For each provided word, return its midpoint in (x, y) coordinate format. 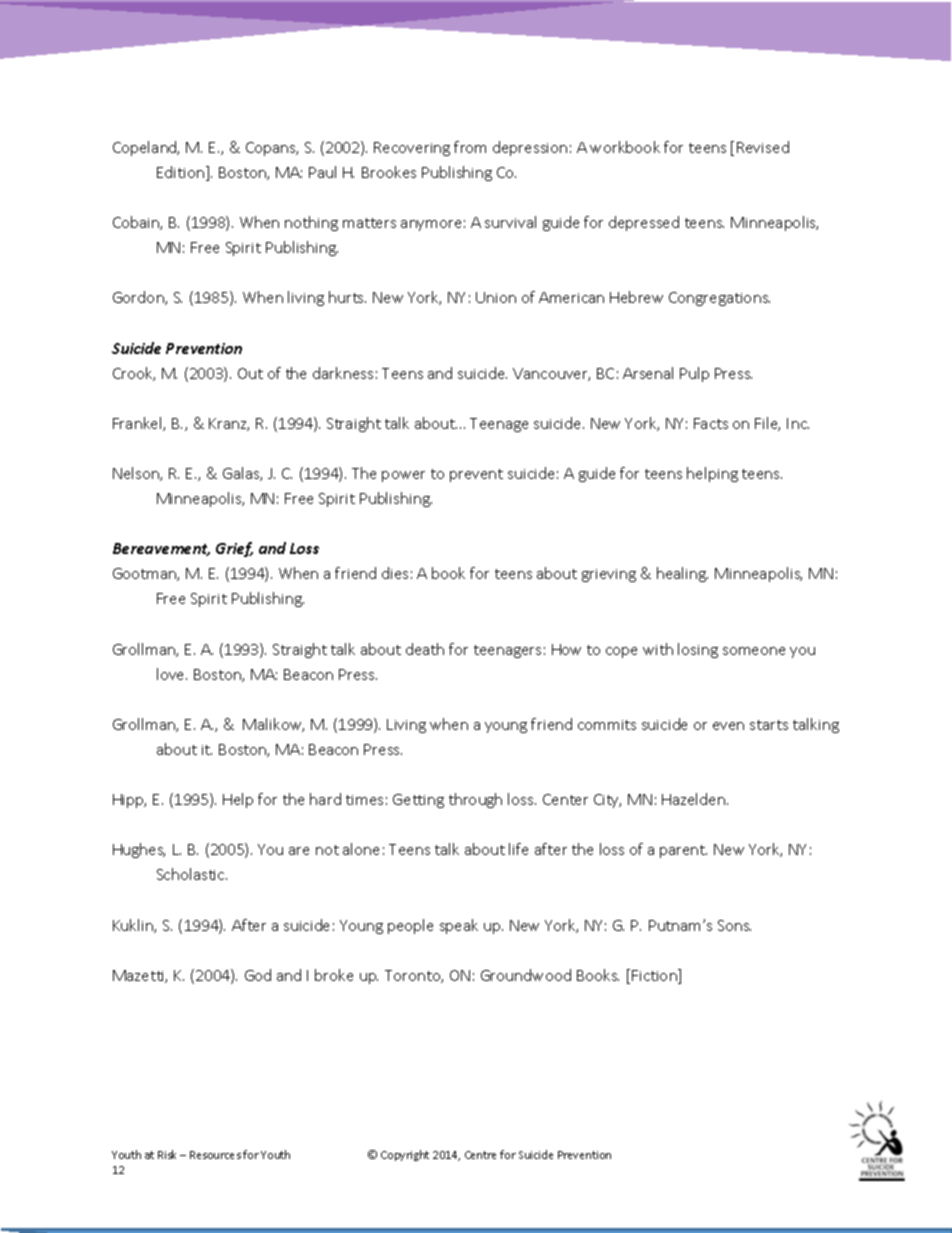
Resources (215, 1155)
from (470, 147)
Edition (180, 172)
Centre (480, 1155)
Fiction (655, 976)
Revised (763, 147)
